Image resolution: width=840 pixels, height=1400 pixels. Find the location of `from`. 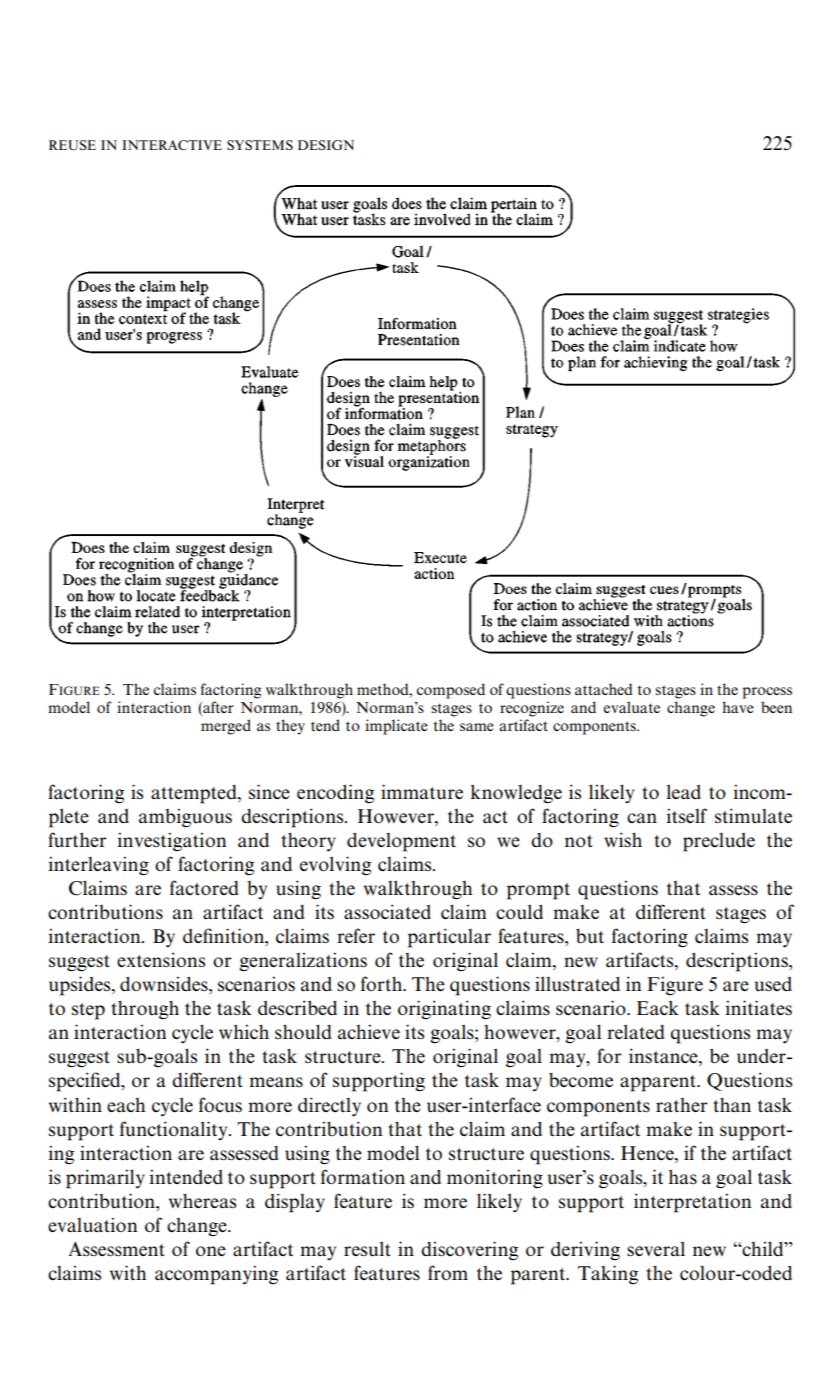

from is located at coordinates (448, 1272).
